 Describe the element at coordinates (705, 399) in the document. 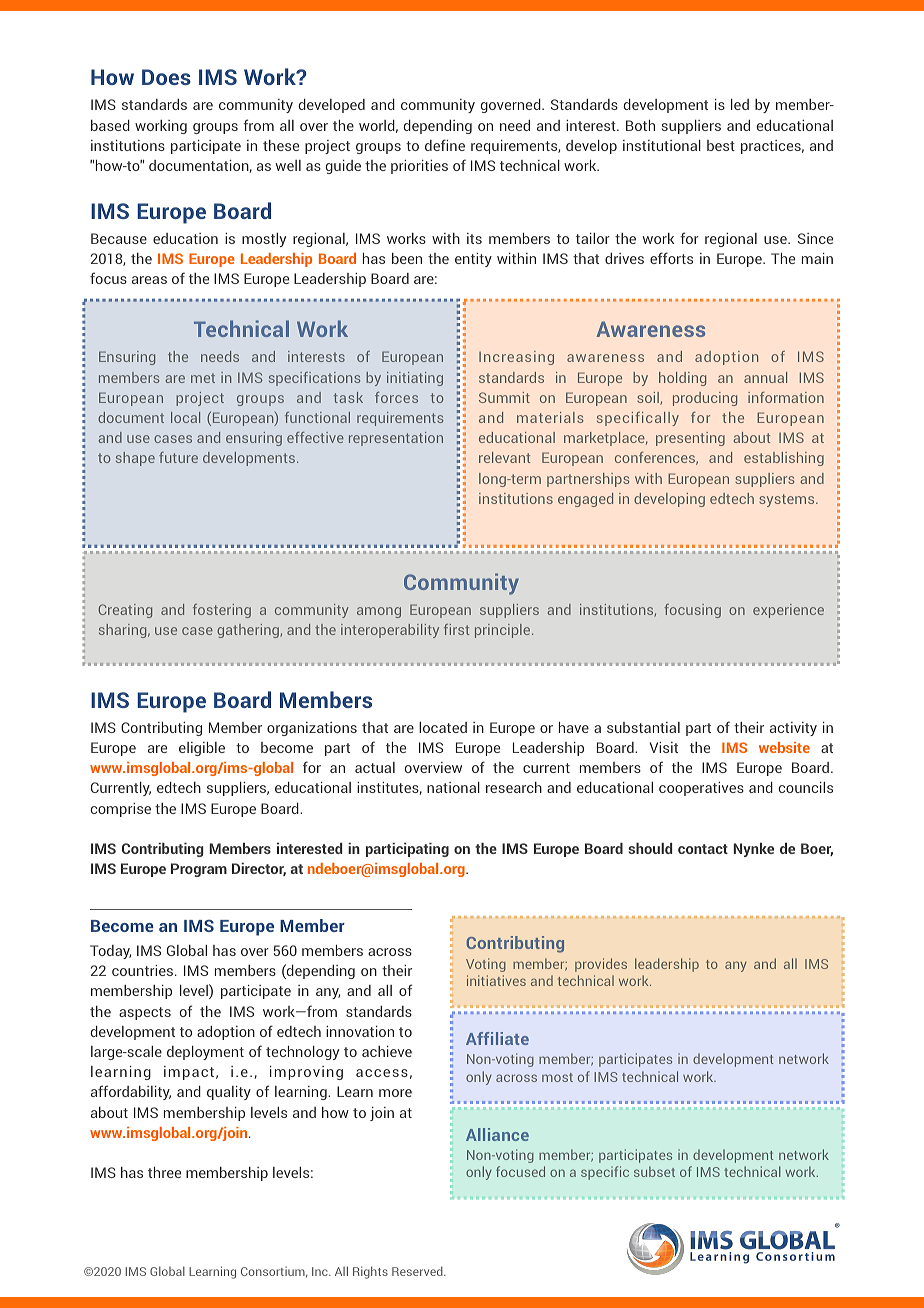

I see `producing` at that location.
